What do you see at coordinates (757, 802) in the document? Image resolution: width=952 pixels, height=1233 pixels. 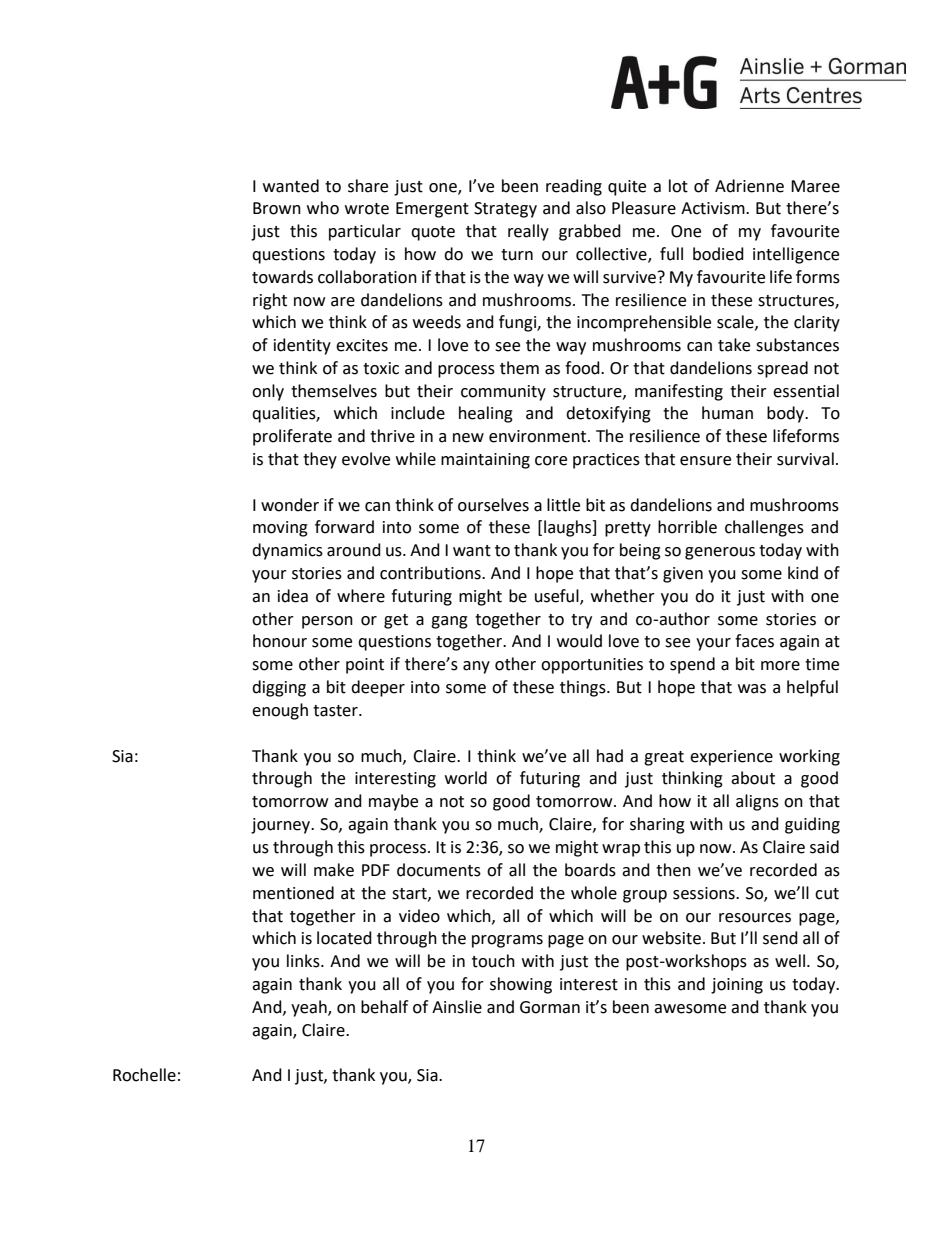 I see `aligns` at bounding box center [757, 802].
